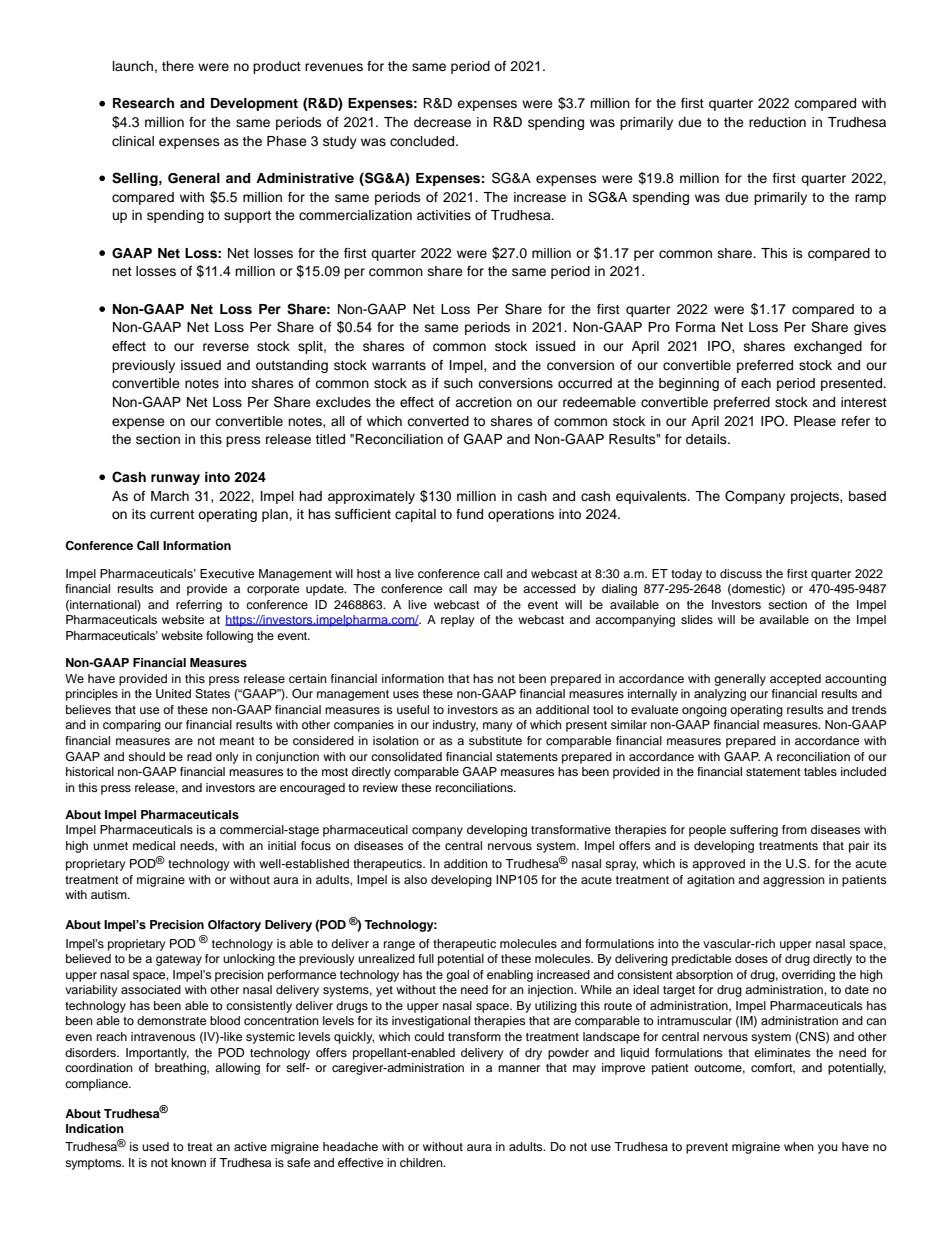  What do you see at coordinates (422, 1162) in the screenshot?
I see `children` at bounding box center [422, 1162].
